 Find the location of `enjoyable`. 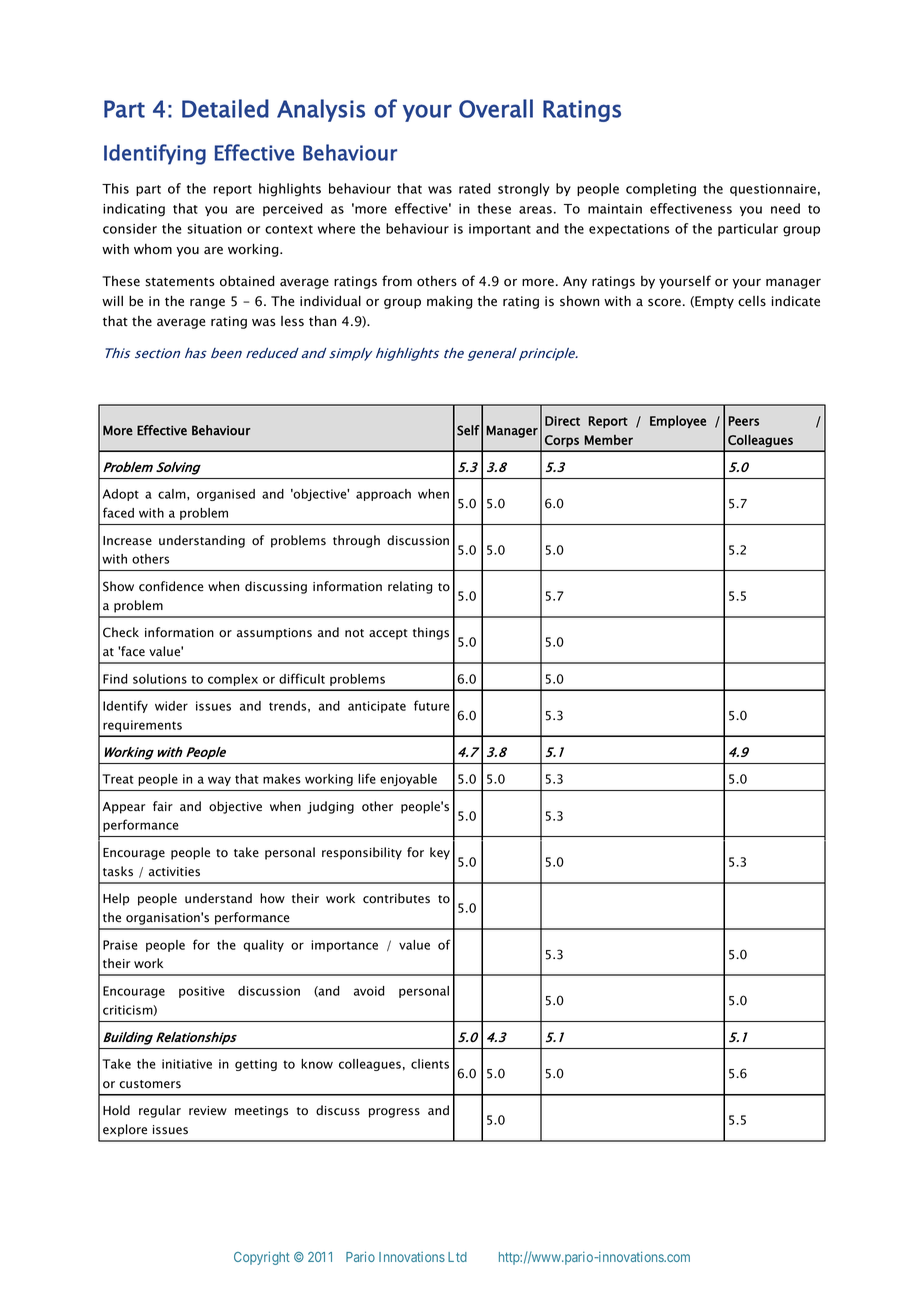

enjoyable is located at coordinates (408, 780).
